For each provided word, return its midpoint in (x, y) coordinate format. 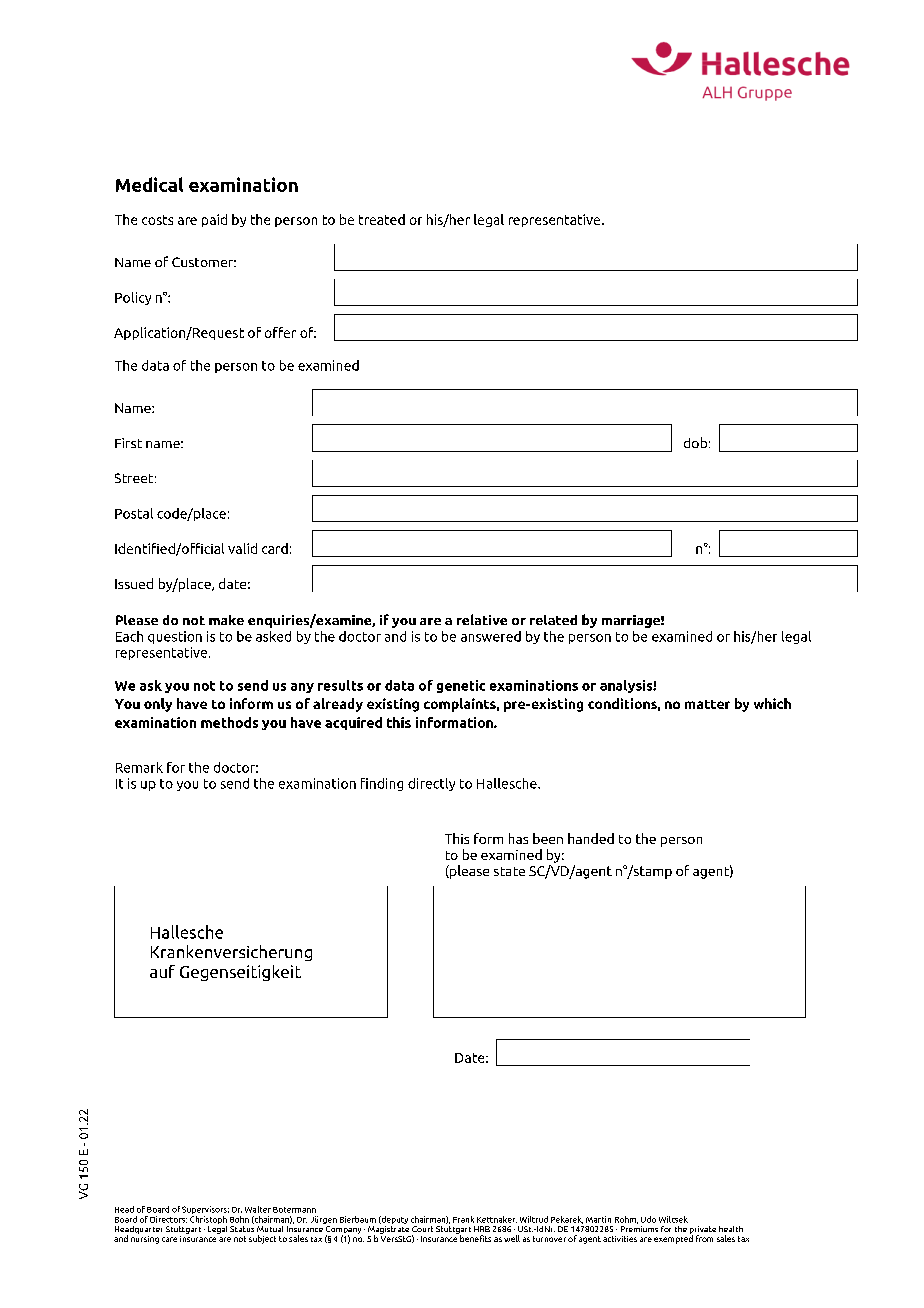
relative (482, 619)
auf (162, 971)
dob (695, 442)
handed (591, 838)
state (509, 871)
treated (382, 219)
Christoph (208, 1218)
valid (242, 548)
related (553, 620)
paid (214, 220)
